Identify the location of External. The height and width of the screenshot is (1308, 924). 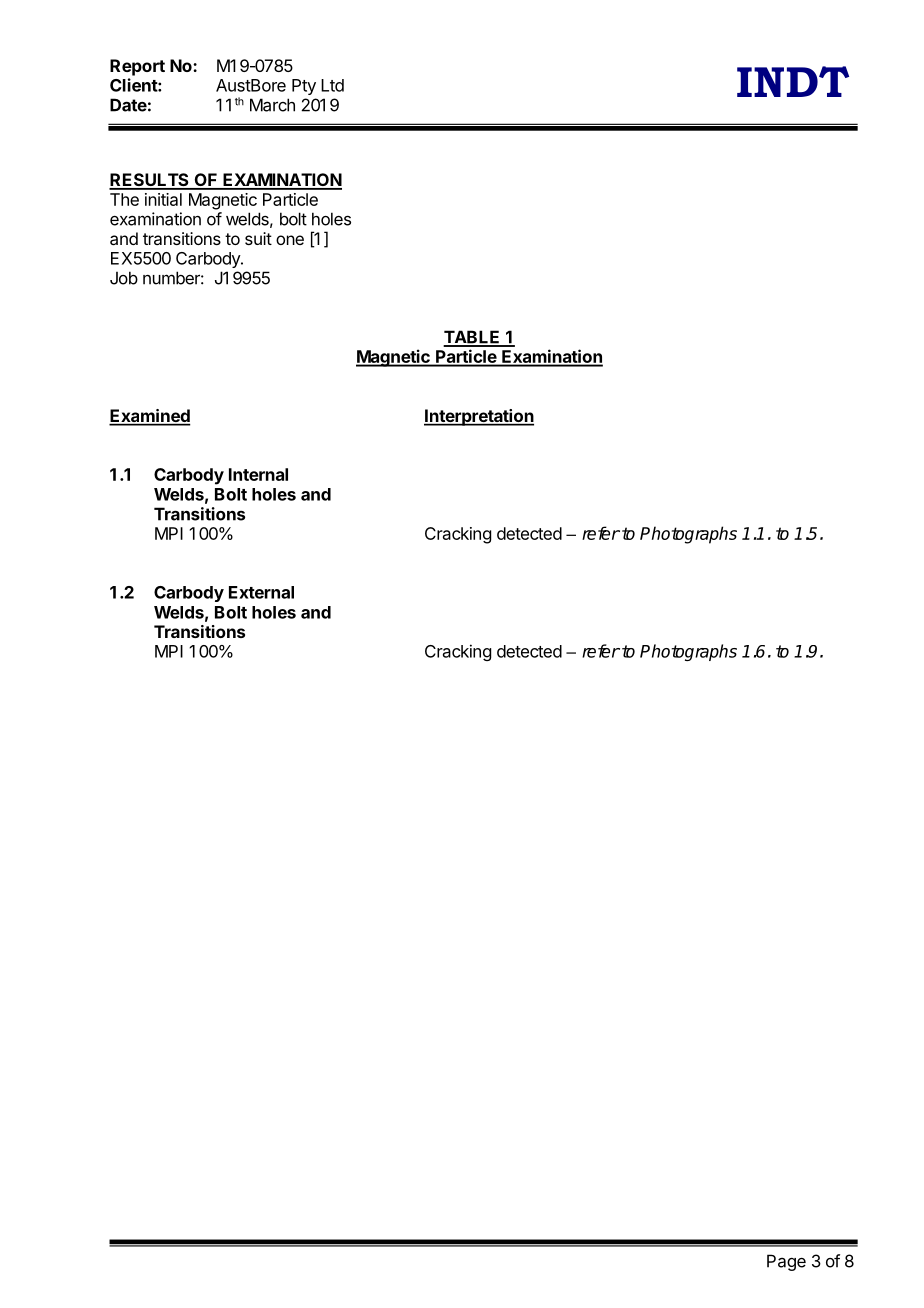
(261, 592).
